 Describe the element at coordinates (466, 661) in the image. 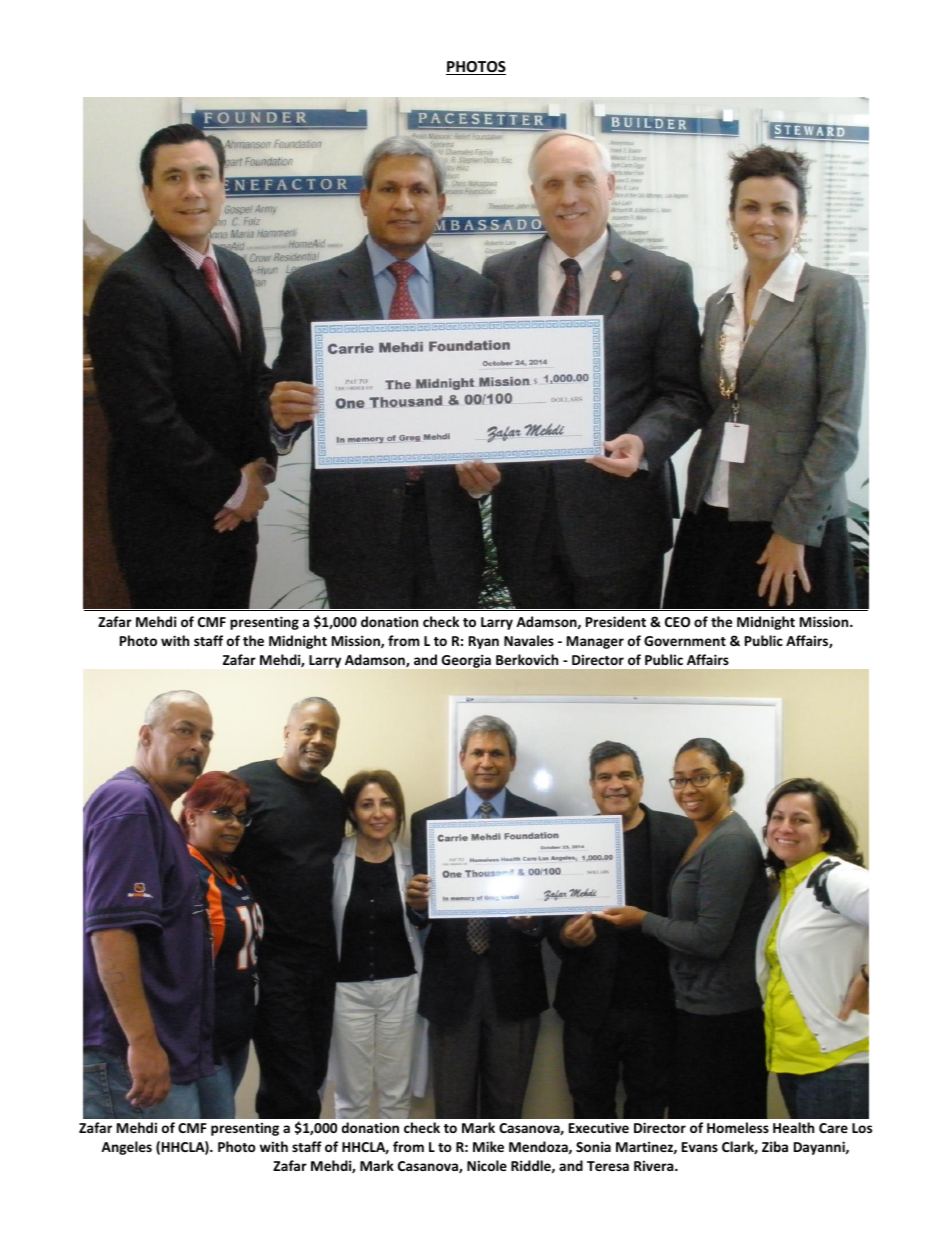

I see `Georgia` at that location.
